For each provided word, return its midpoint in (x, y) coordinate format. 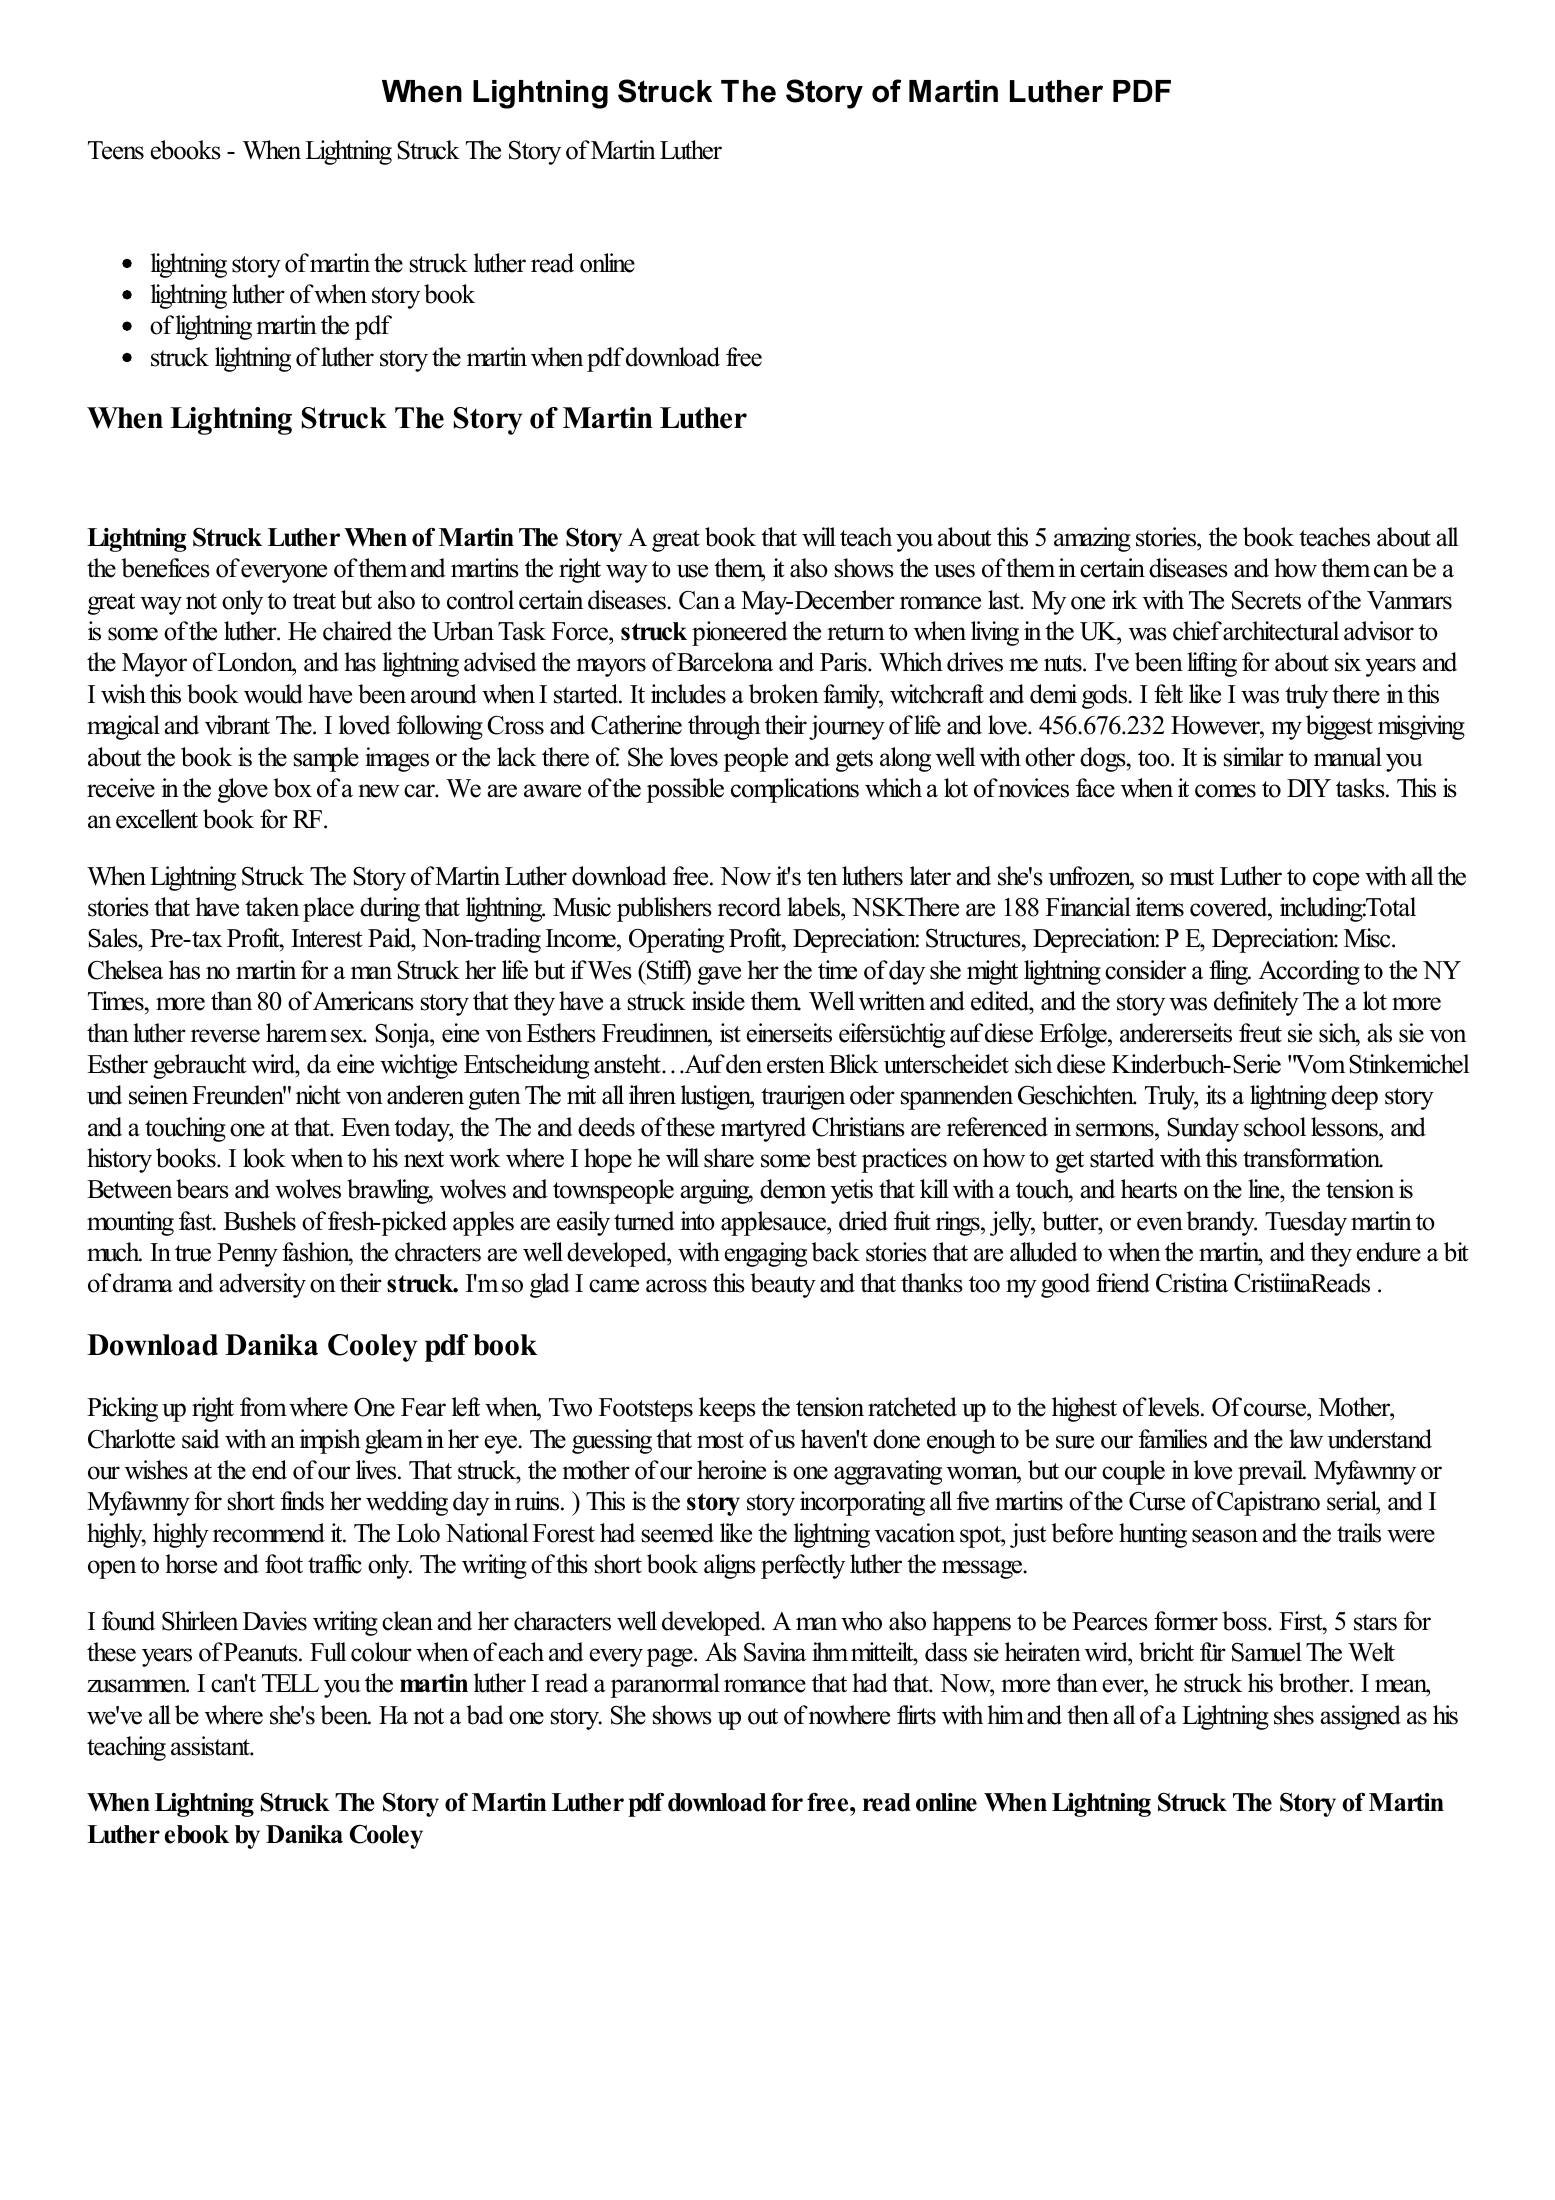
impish (330, 1441)
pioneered (740, 633)
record (749, 907)
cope (1336, 881)
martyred (763, 1129)
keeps (727, 1409)
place (328, 909)
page (671, 1657)
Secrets (1266, 600)
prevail (1272, 1472)
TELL (290, 1683)
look (264, 1158)
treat (314, 601)
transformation (1313, 1158)
